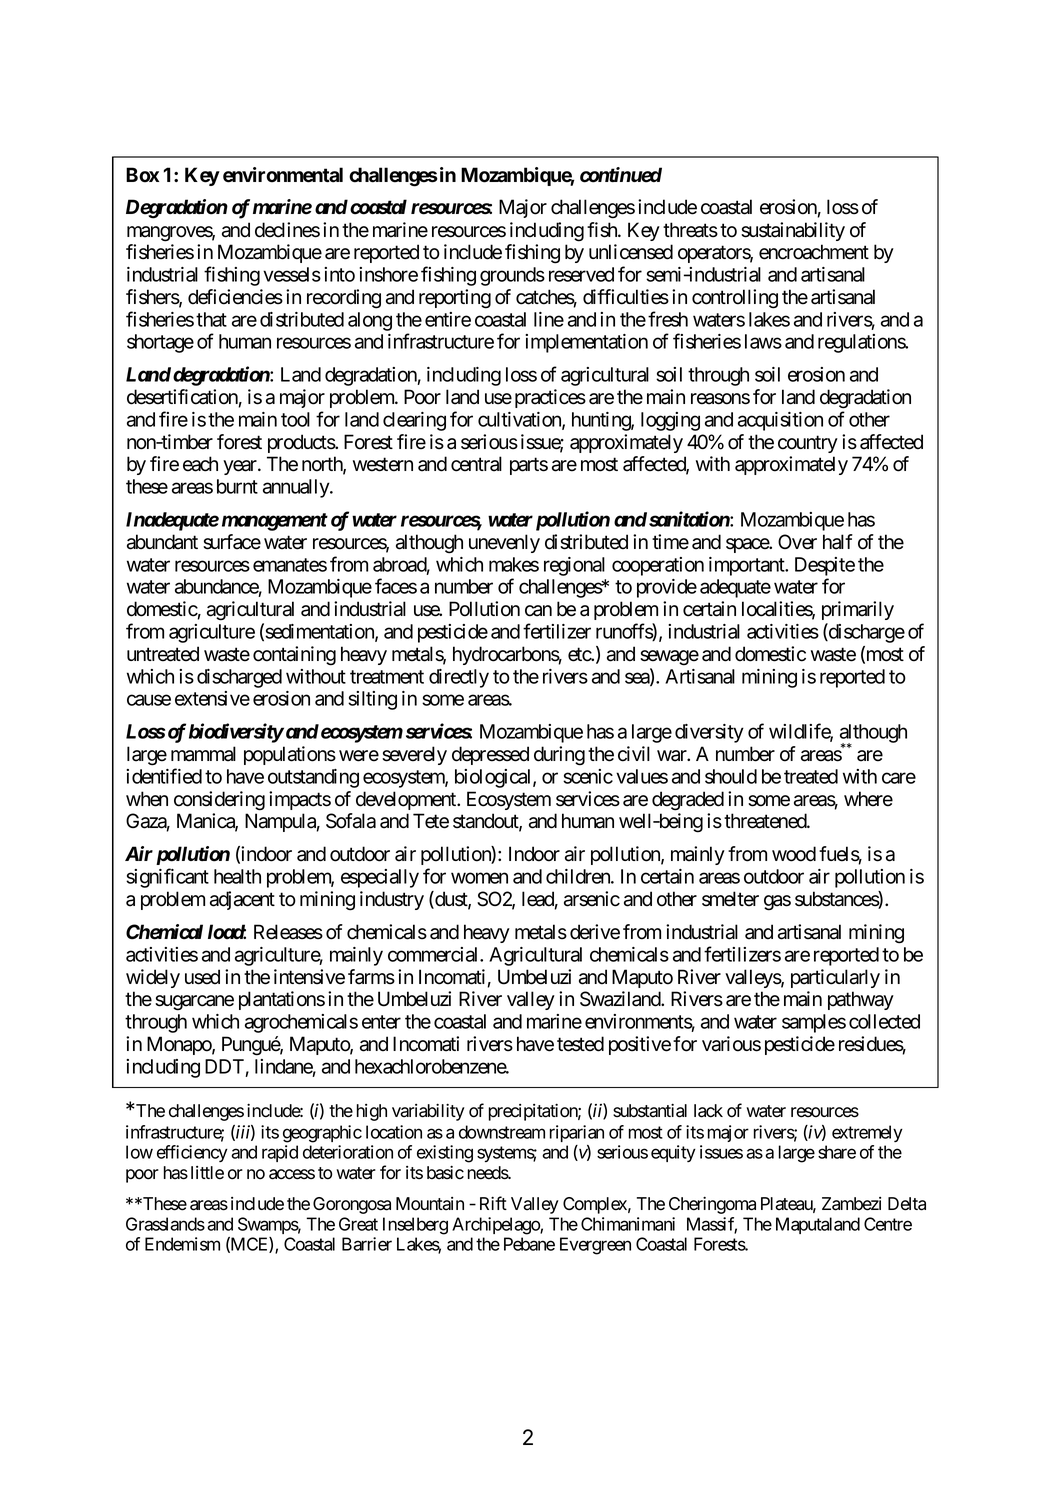  Describe the element at coordinates (202, 977) in the screenshot. I see `used` at that location.
